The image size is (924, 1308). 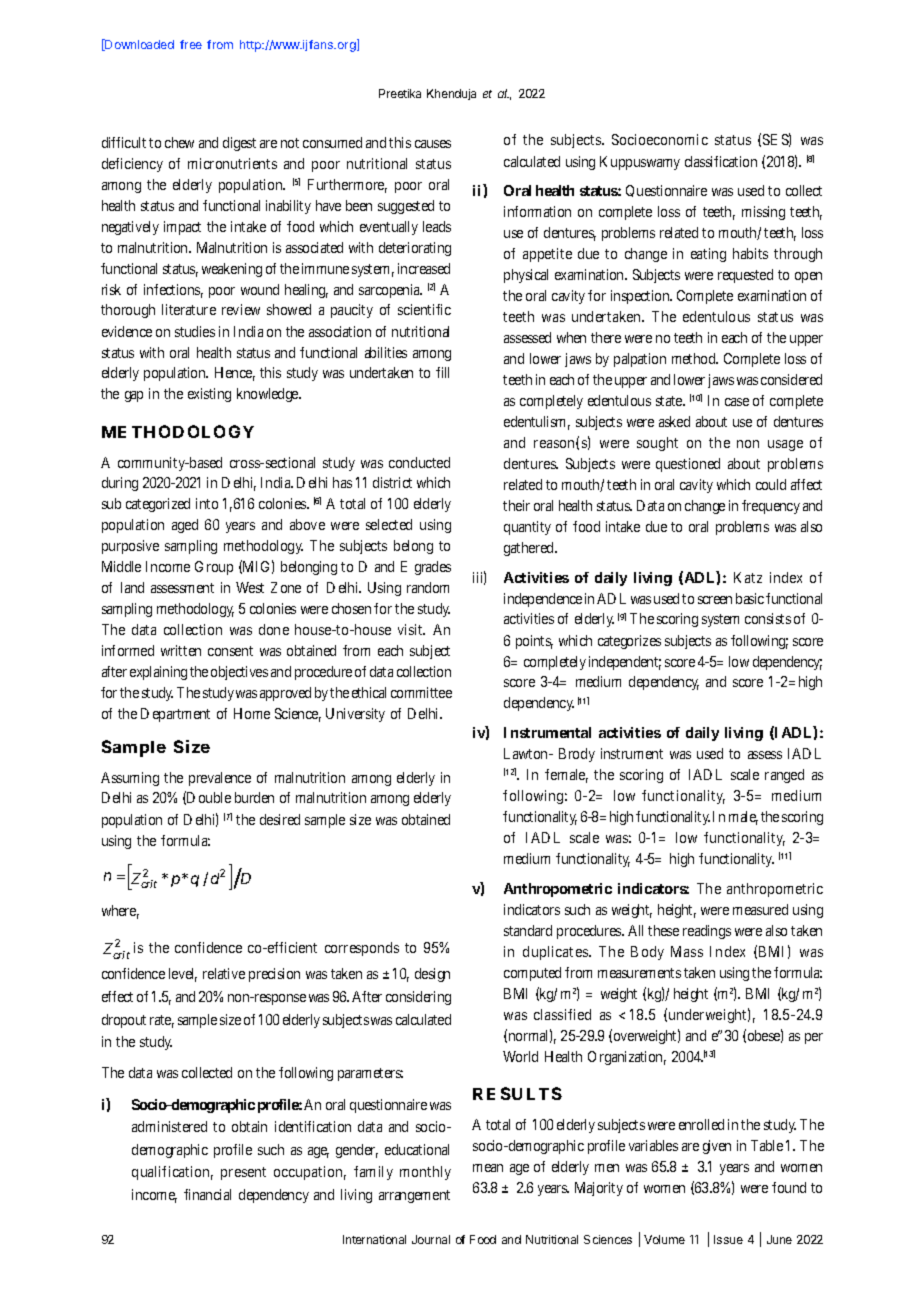 What do you see at coordinates (721, 161) in the screenshot?
I see `classification` at bounding box center [721, 161].
